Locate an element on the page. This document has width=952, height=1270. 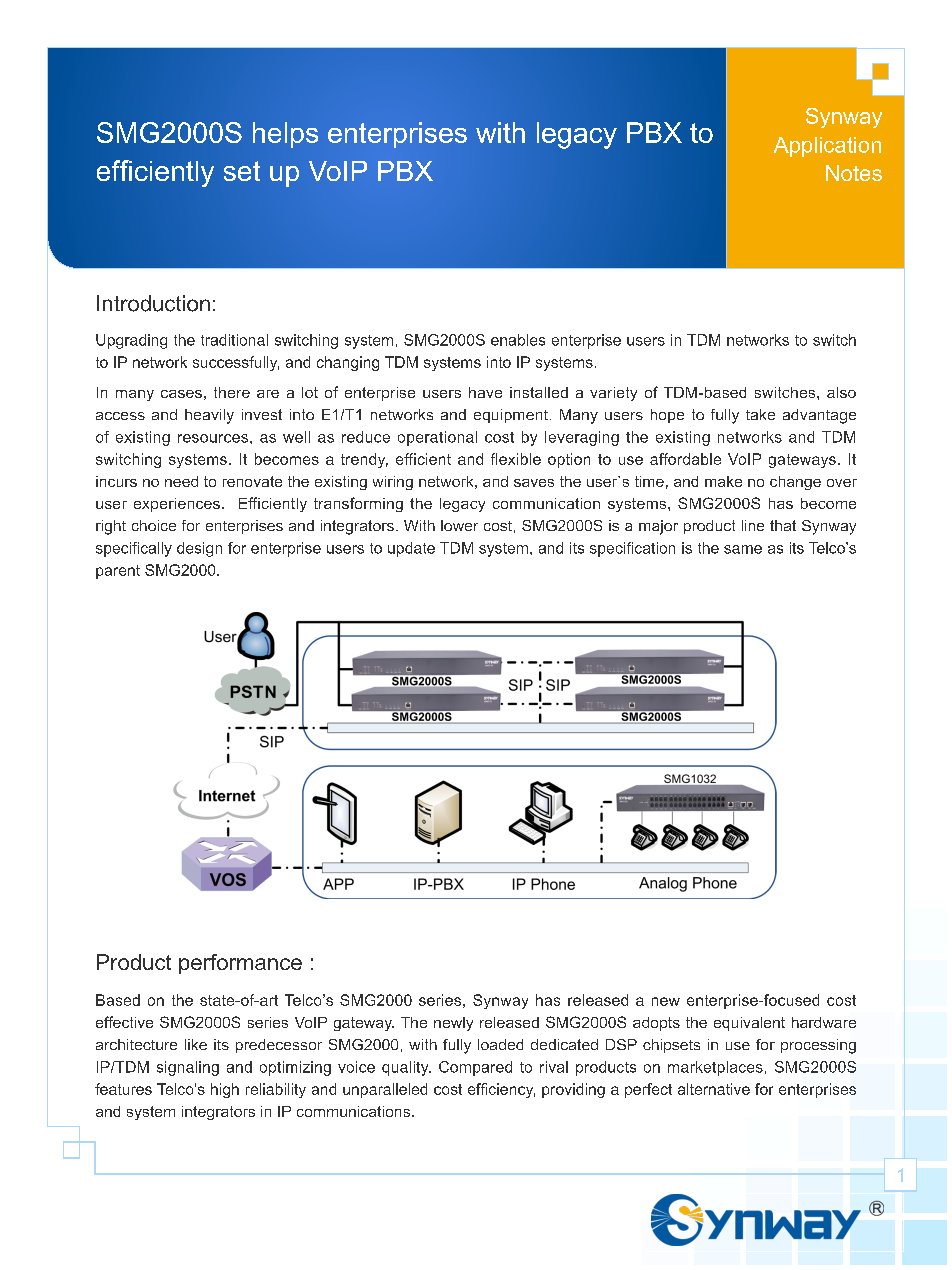
marketplaces is located at coordinates (715, 1068).
